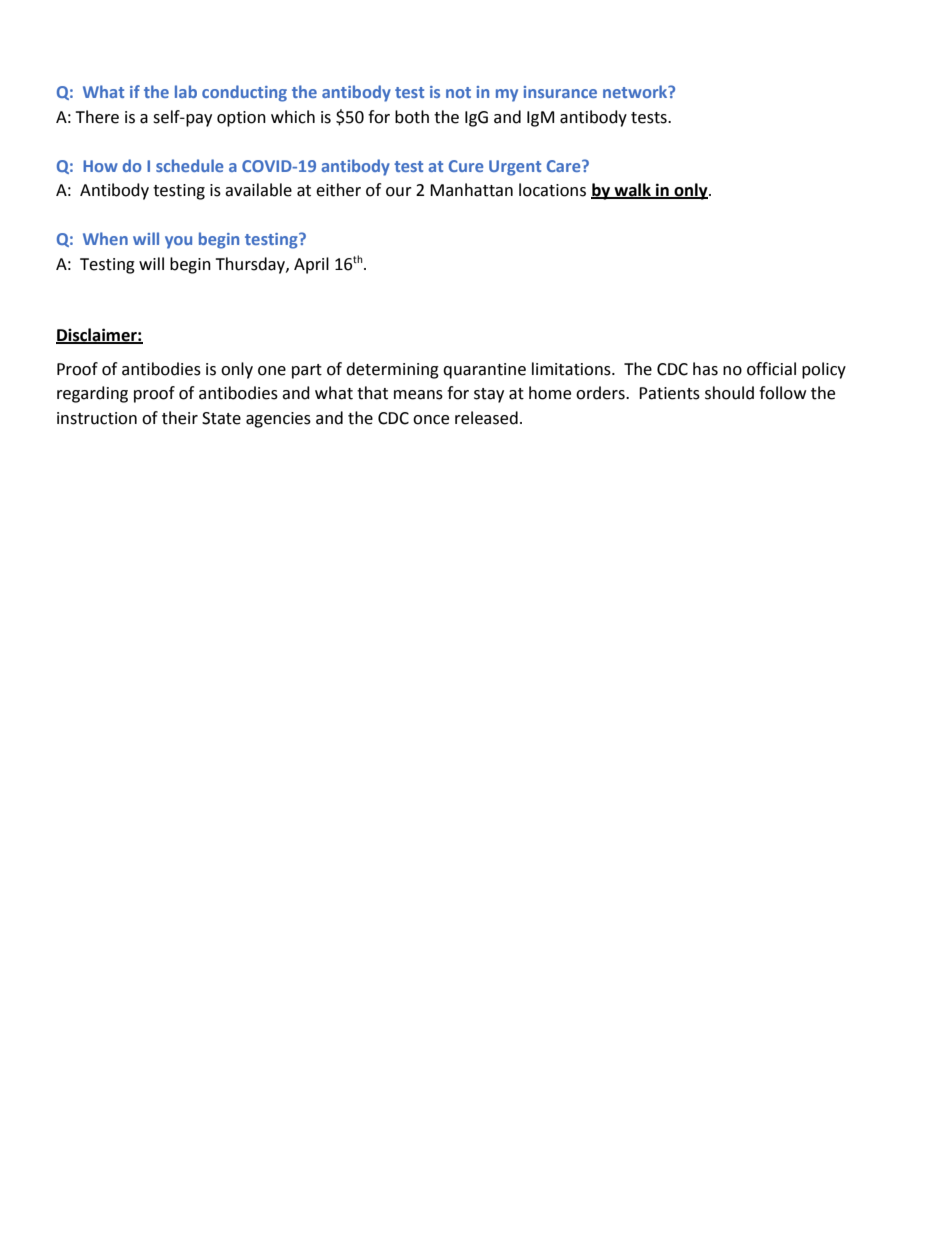 This image has height=1233, width=952. What do you see at coordinates (178, 242) in the image?
I see `you` at bounding box center [178, 242].
